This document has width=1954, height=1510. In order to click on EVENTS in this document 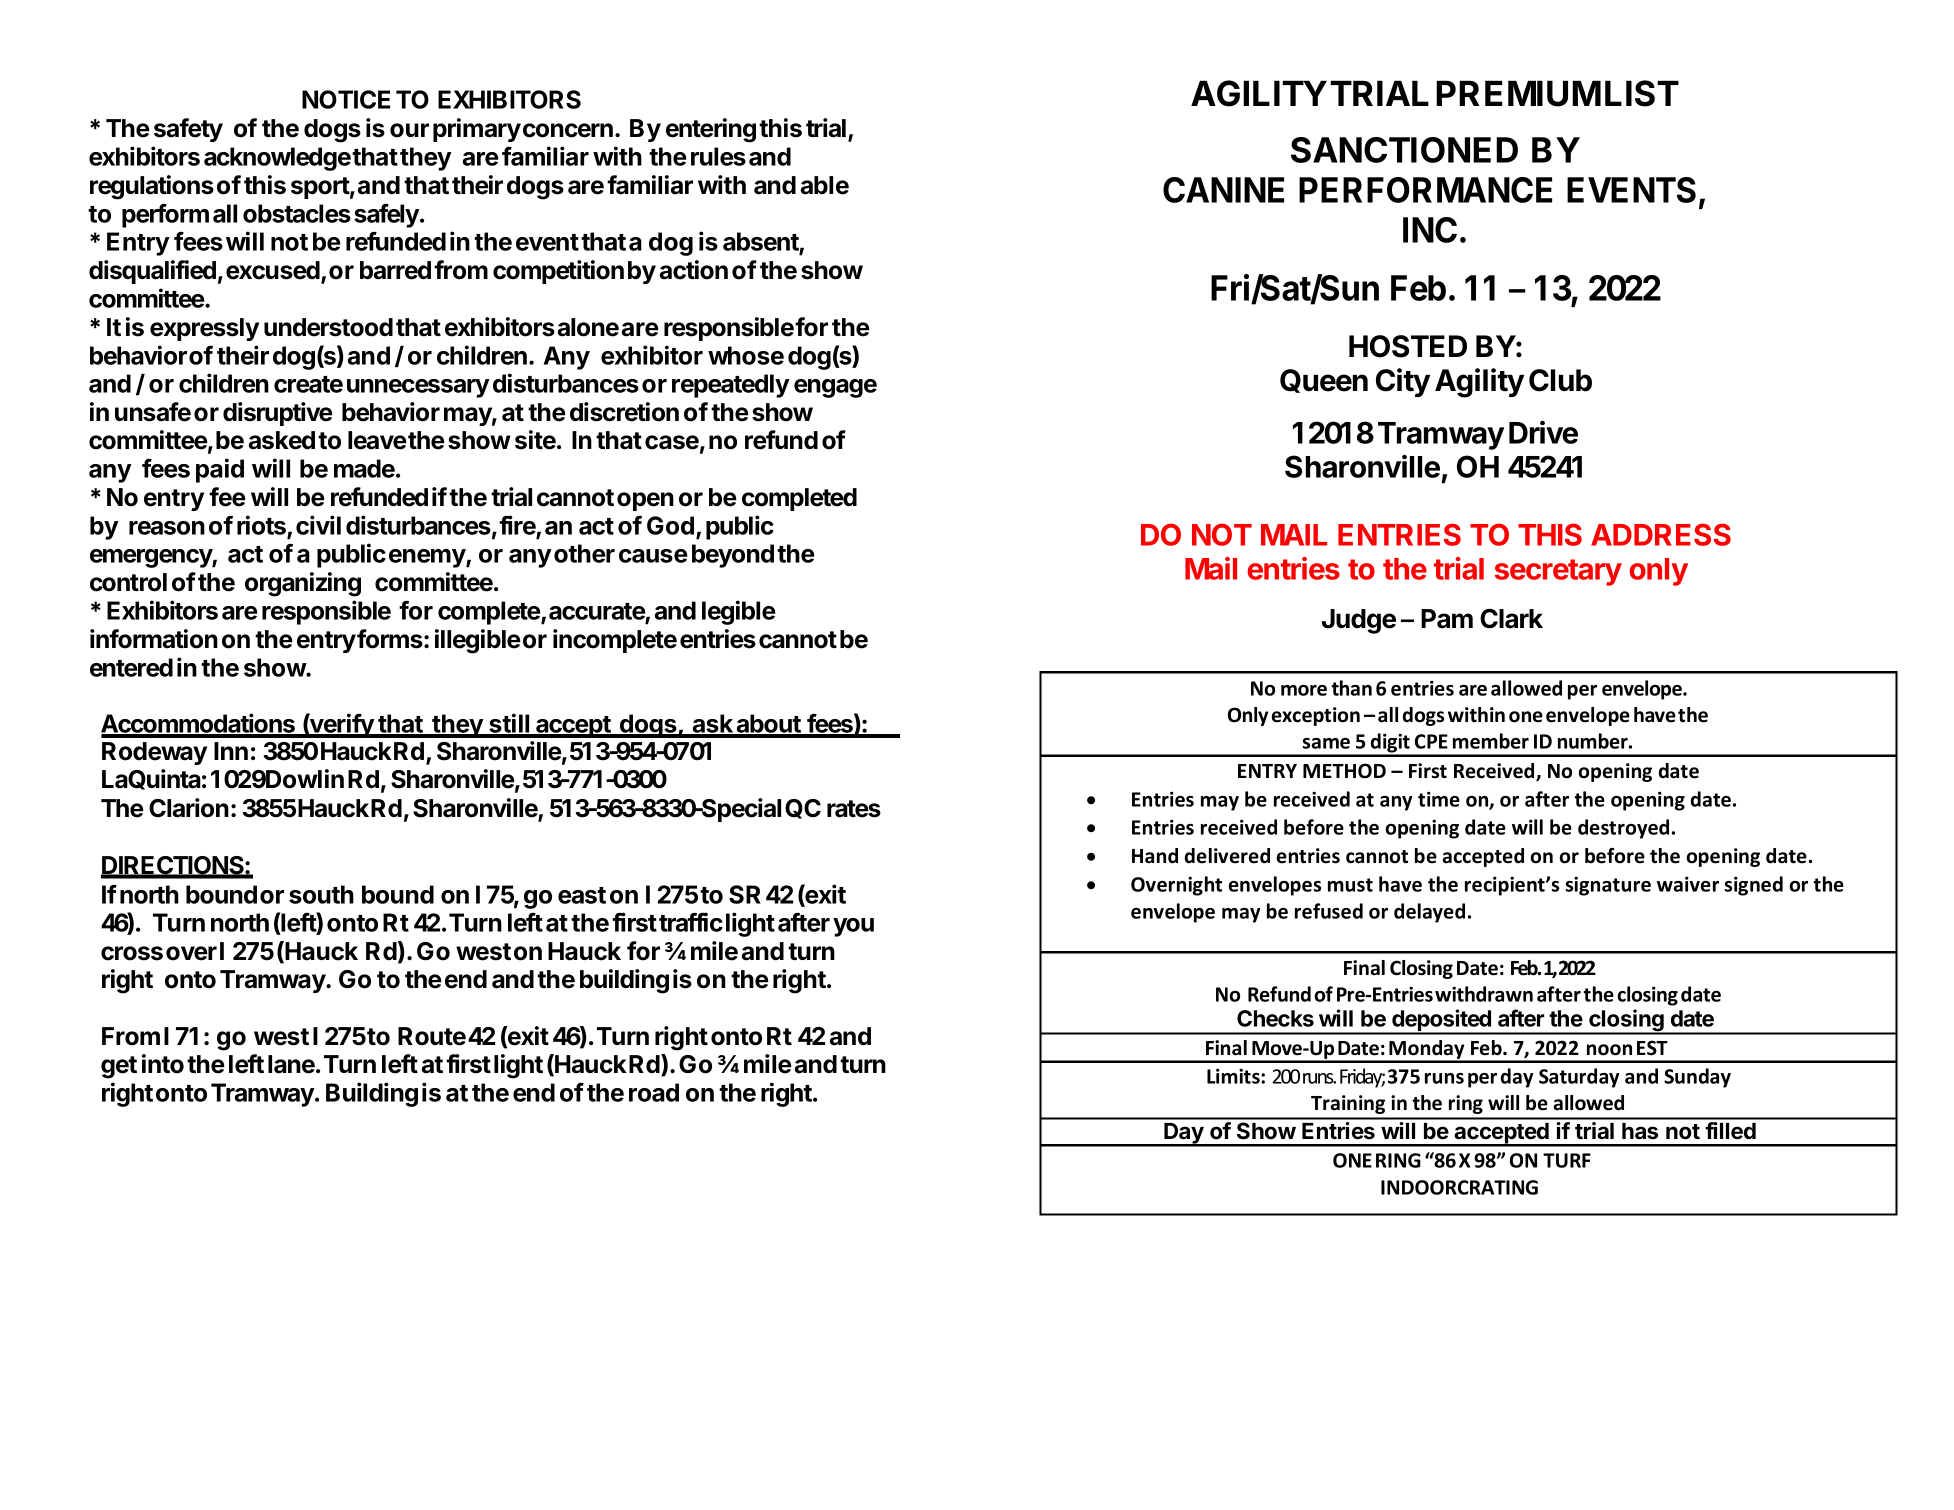, I will do `click(1631, 190)`.
